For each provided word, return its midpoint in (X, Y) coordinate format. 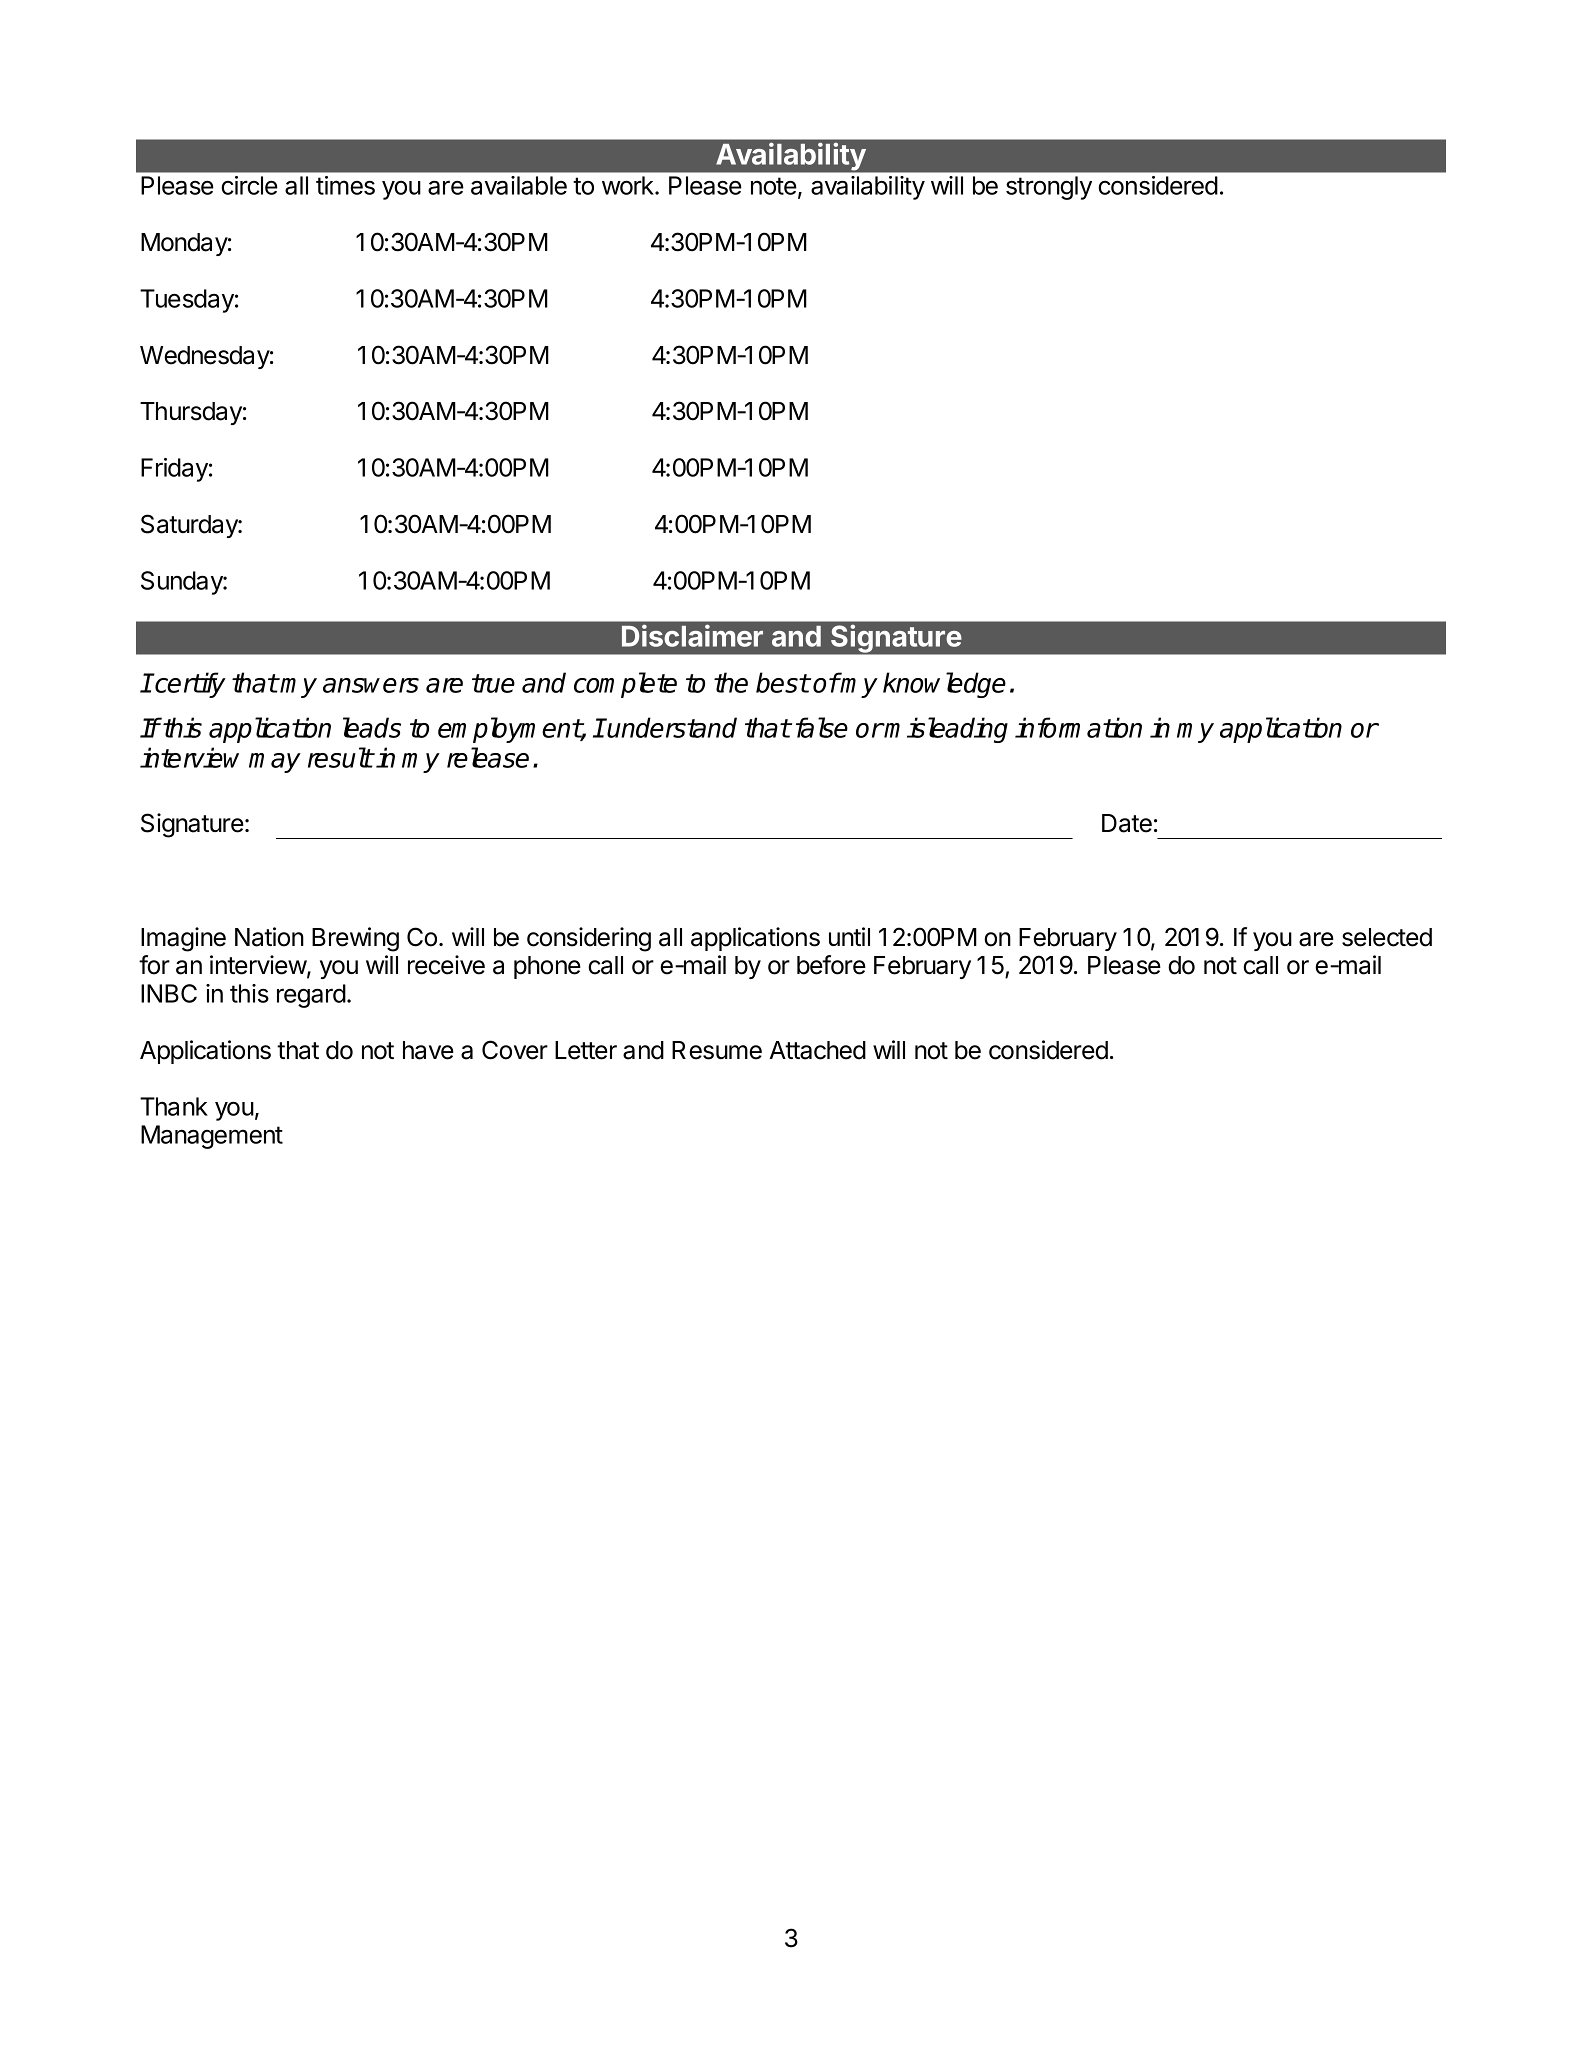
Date (1127, 823)
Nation (269, 937)
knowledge (944, 685)
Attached (817, 1050)
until (849, 936)
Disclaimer (692, 635)
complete (625, 685)
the (731, 682)
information (1078, 727)
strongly (1049, 188)
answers (371, 685)
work (629, 185)
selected (1387, 937)
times (345, 185)
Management (212, 1137)
